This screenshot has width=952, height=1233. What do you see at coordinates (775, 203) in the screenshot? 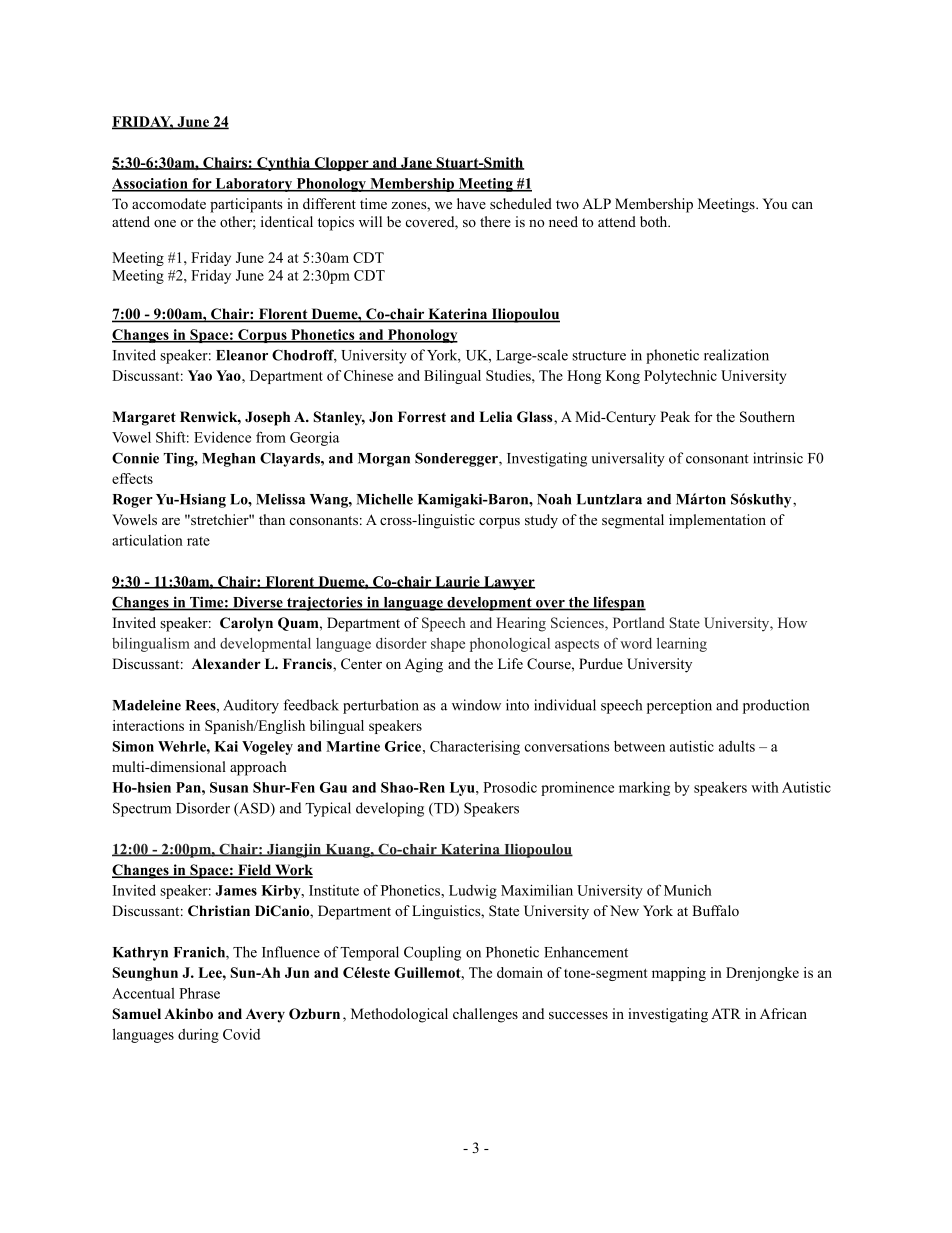
I see `You` at bounding box center [775, 203].
